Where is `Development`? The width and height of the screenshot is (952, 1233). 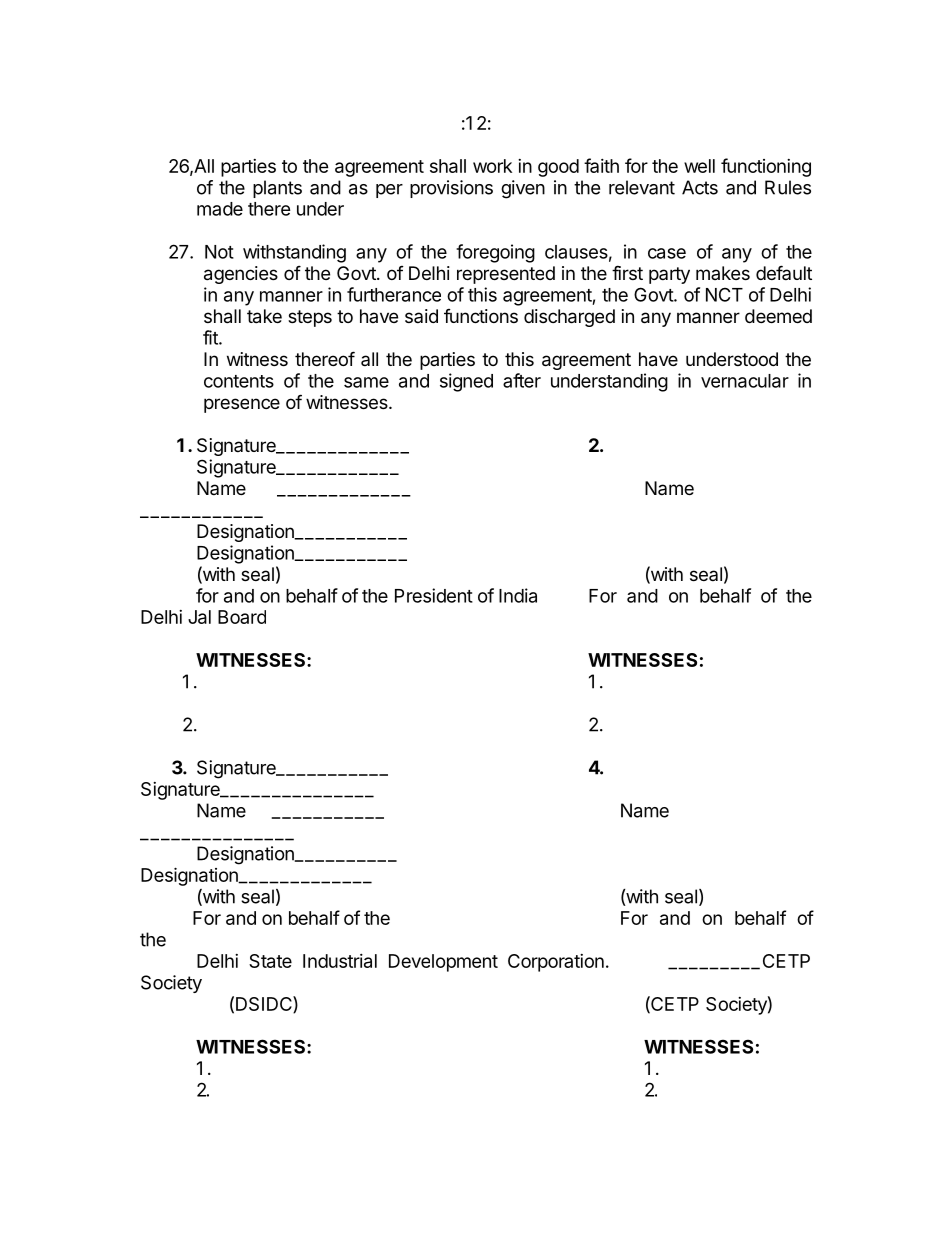 Development is located at coordinates (443, 963).
